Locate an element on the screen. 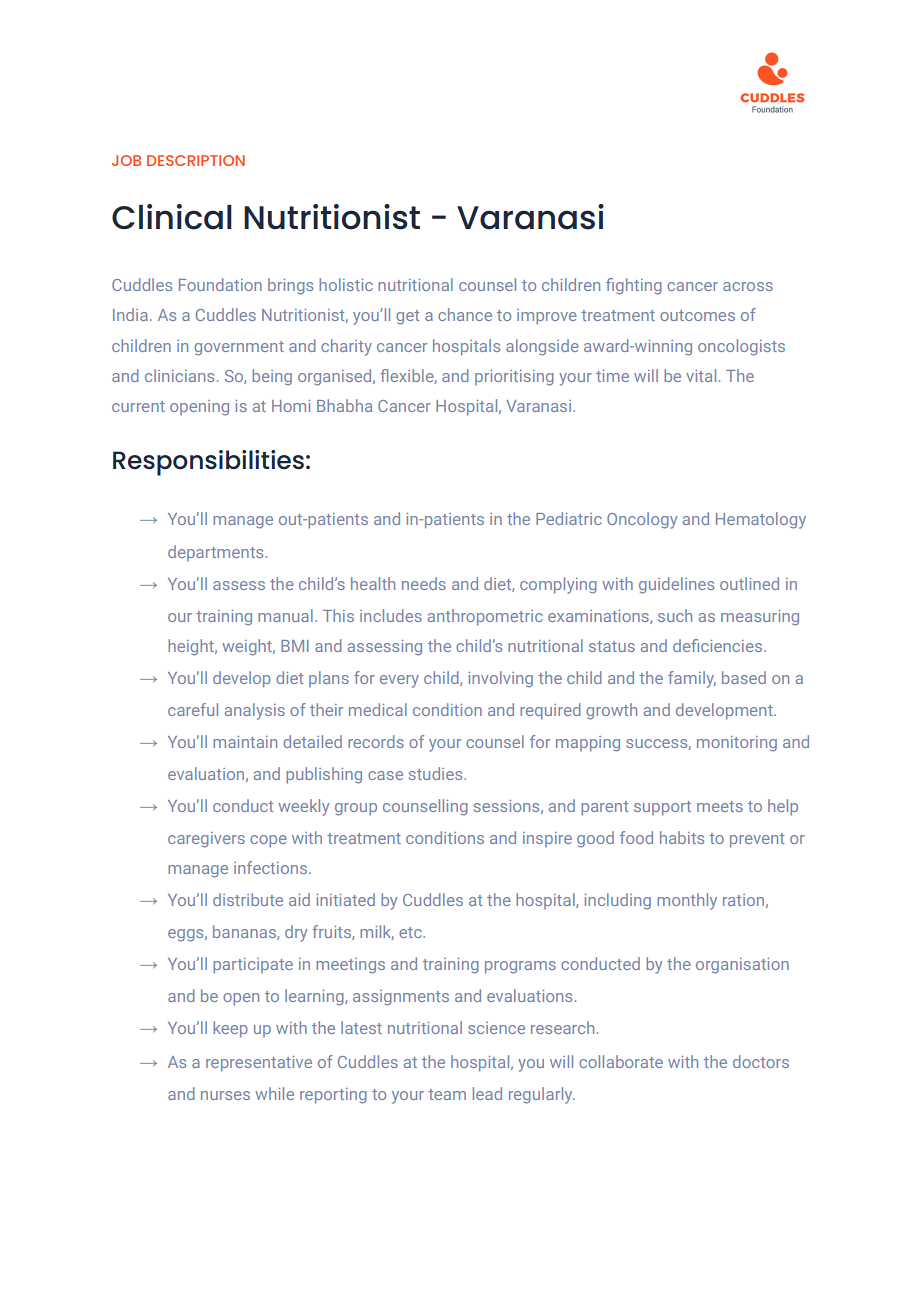  across is located at coordinates (748, 286).
